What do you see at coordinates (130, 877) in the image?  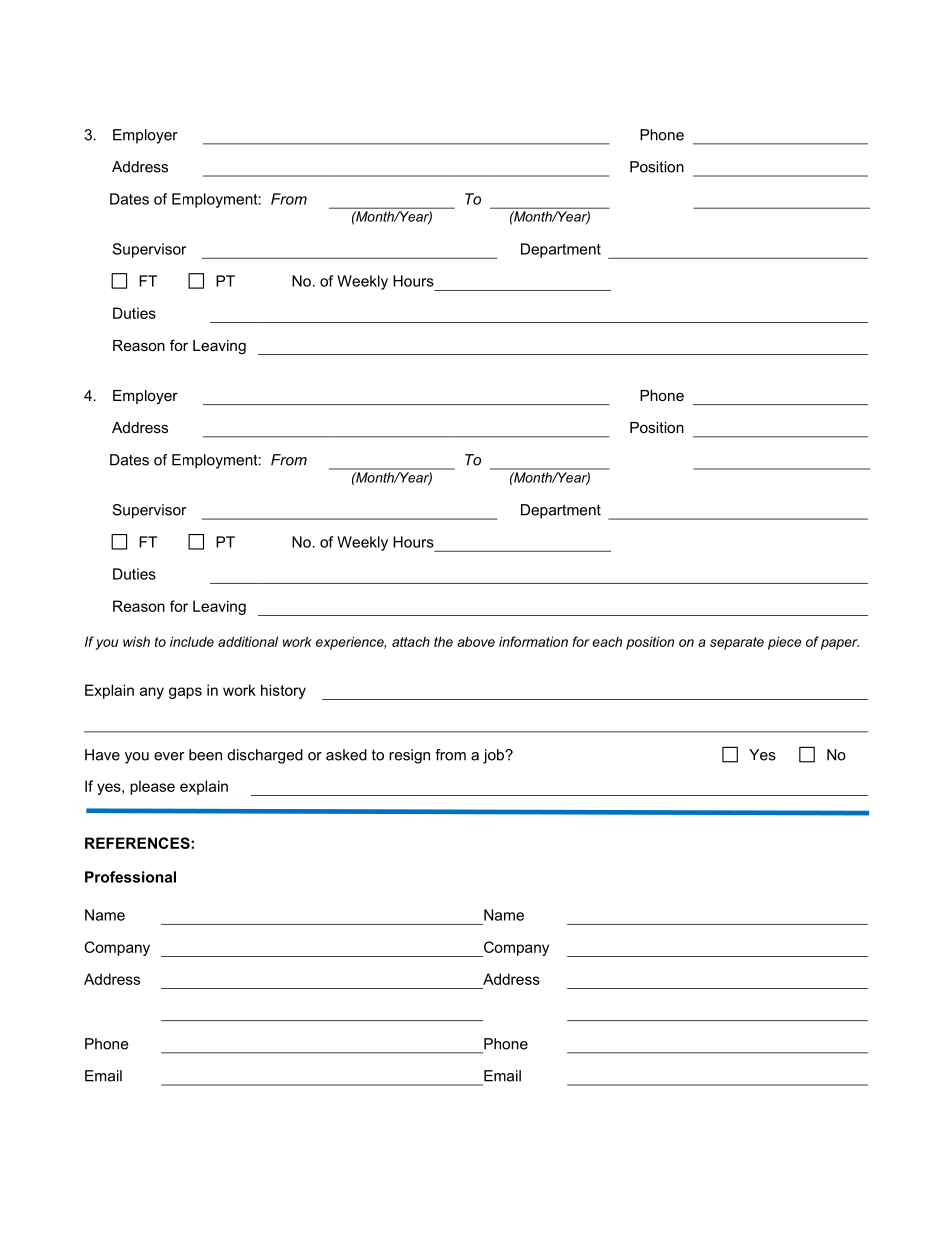 I see `Professional` at bounding box center [130, 877].
